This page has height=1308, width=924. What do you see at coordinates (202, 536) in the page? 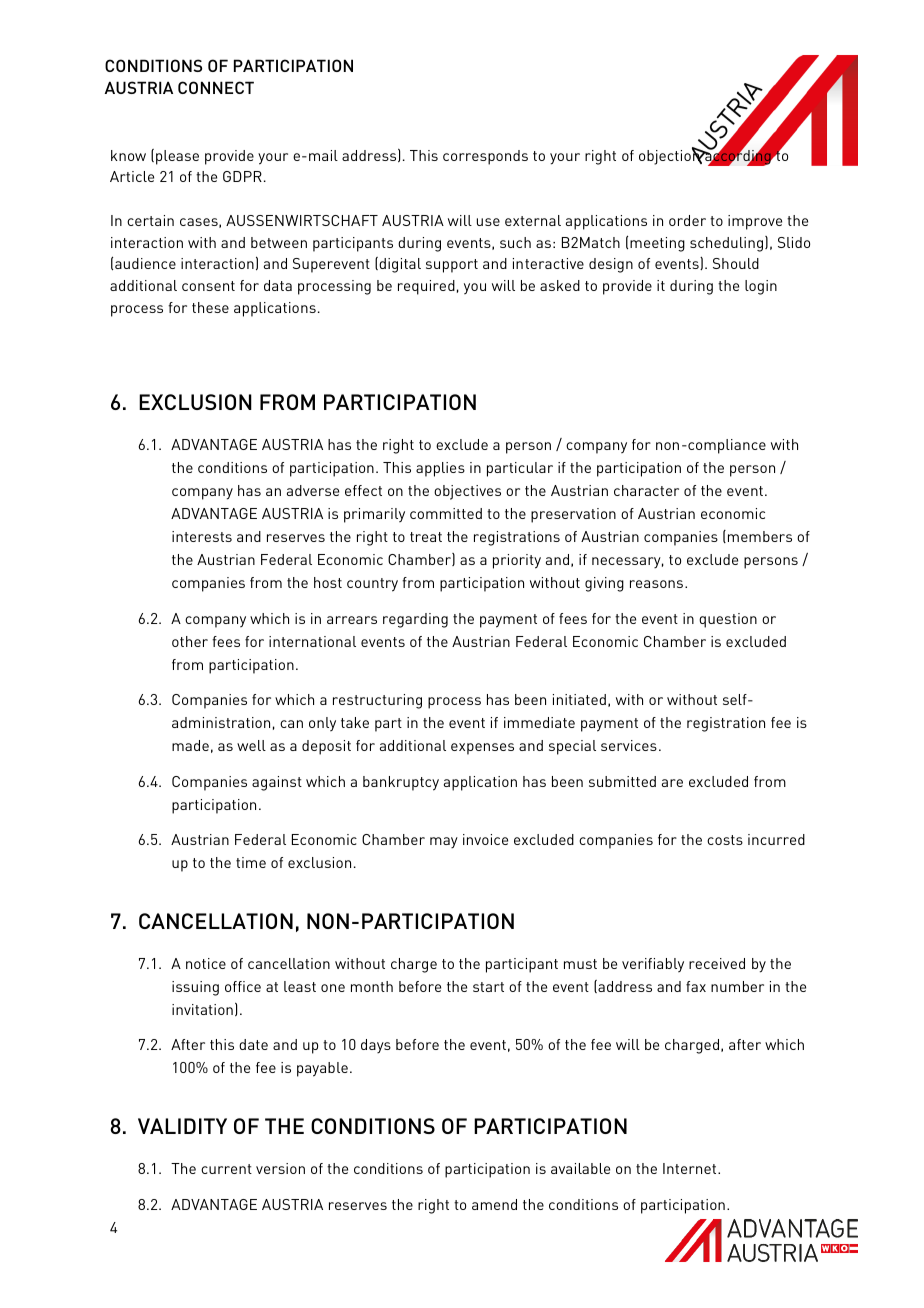
I see `interests` at bounding box center [202, 536].
